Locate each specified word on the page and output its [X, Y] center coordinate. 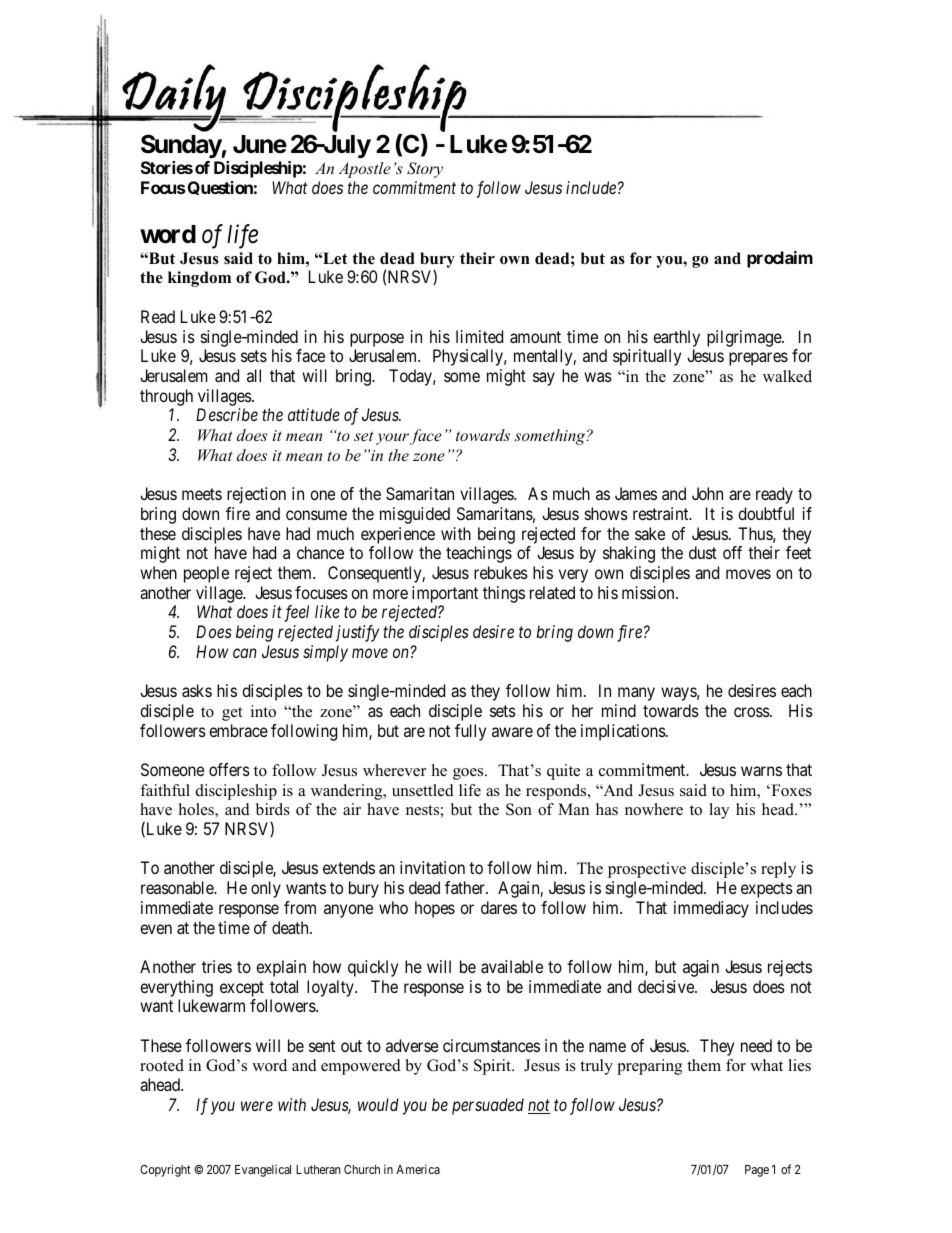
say [544, 379]
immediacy [711, 909]
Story [425, 170]
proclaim [780, 259]
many [636, 694]
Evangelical [263, 1171]
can [245, 653]
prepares [758, 359]
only [266, 889]
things [504, 594]
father [466, 887]
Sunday [181, 146]
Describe [227, 414]
